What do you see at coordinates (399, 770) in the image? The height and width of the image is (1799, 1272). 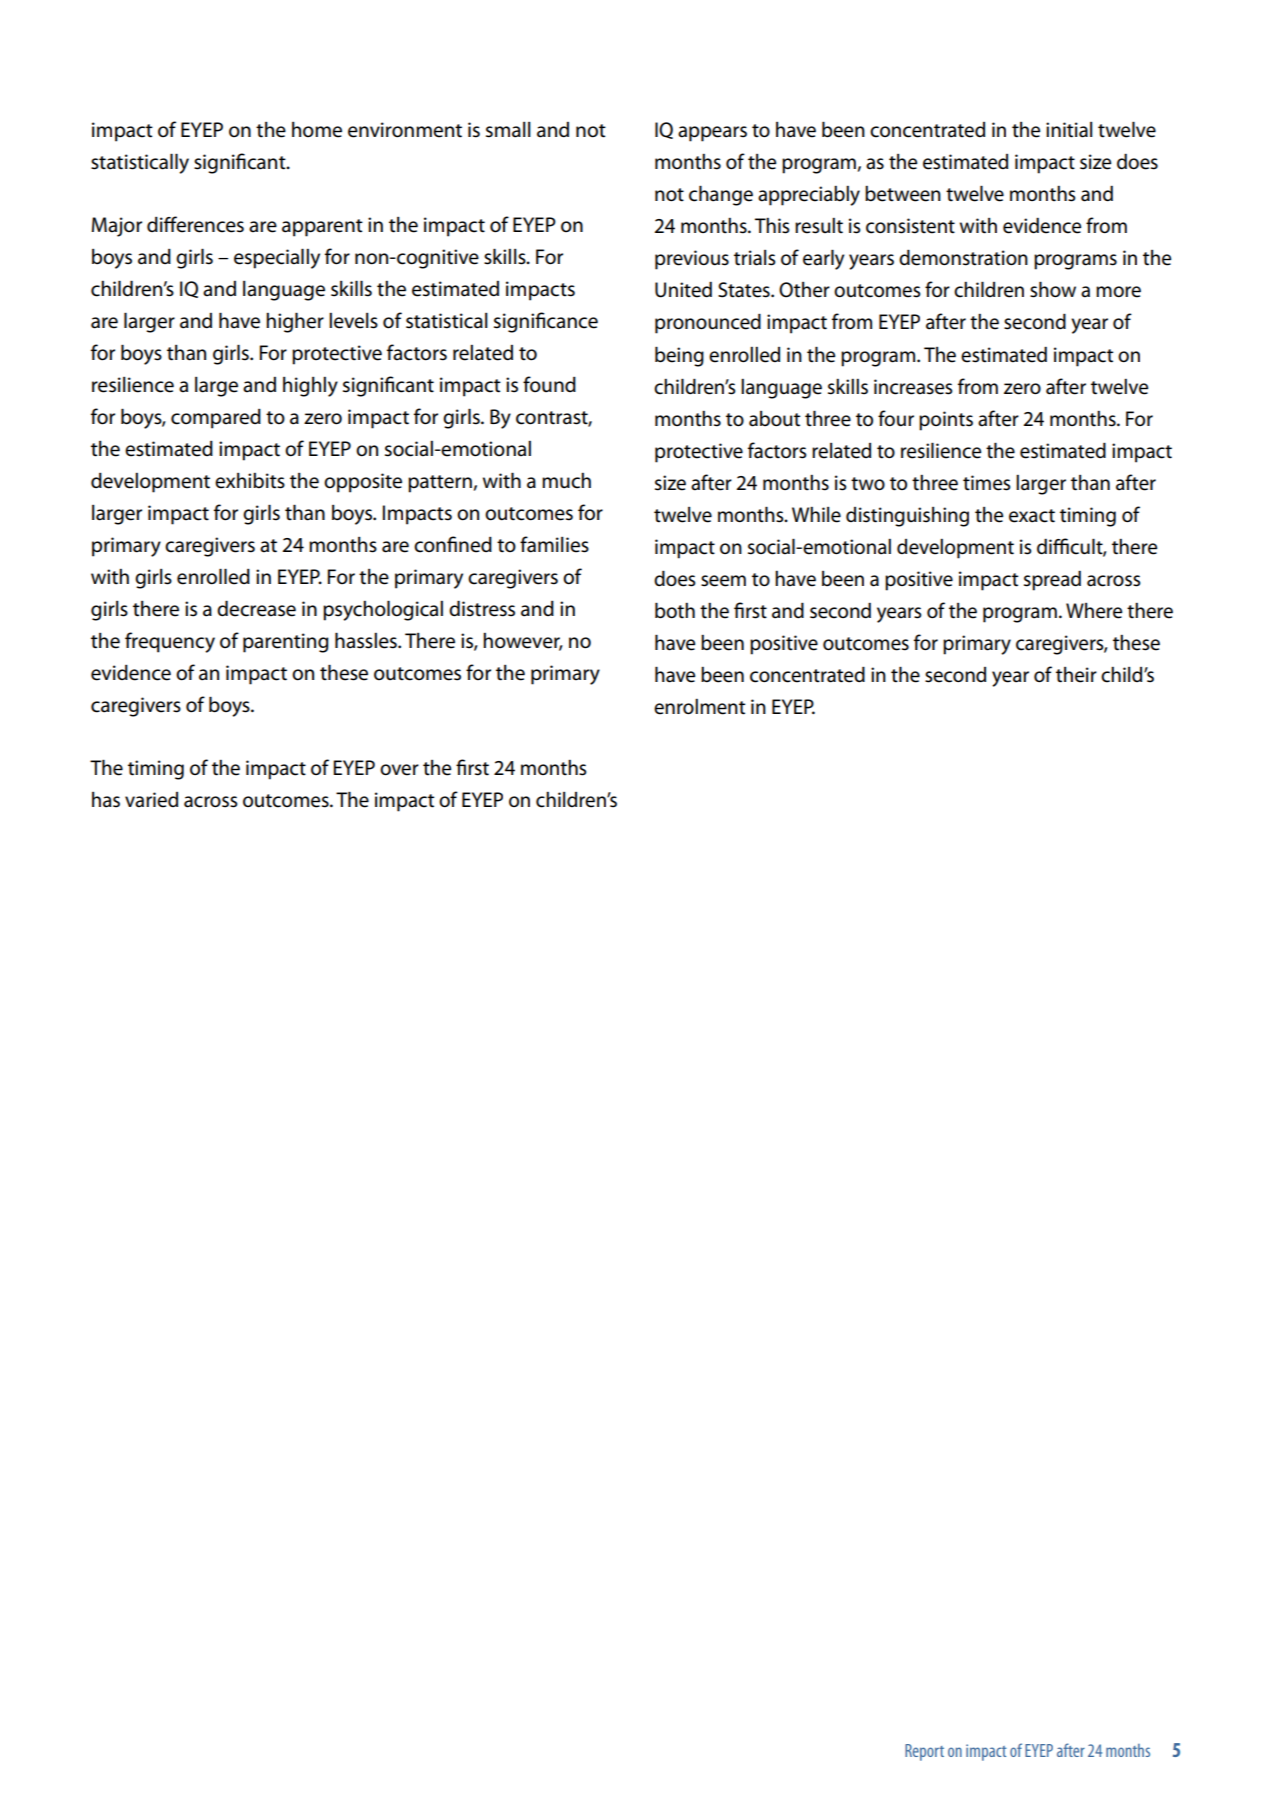 I see `over` at bounding box center [399, 770].
